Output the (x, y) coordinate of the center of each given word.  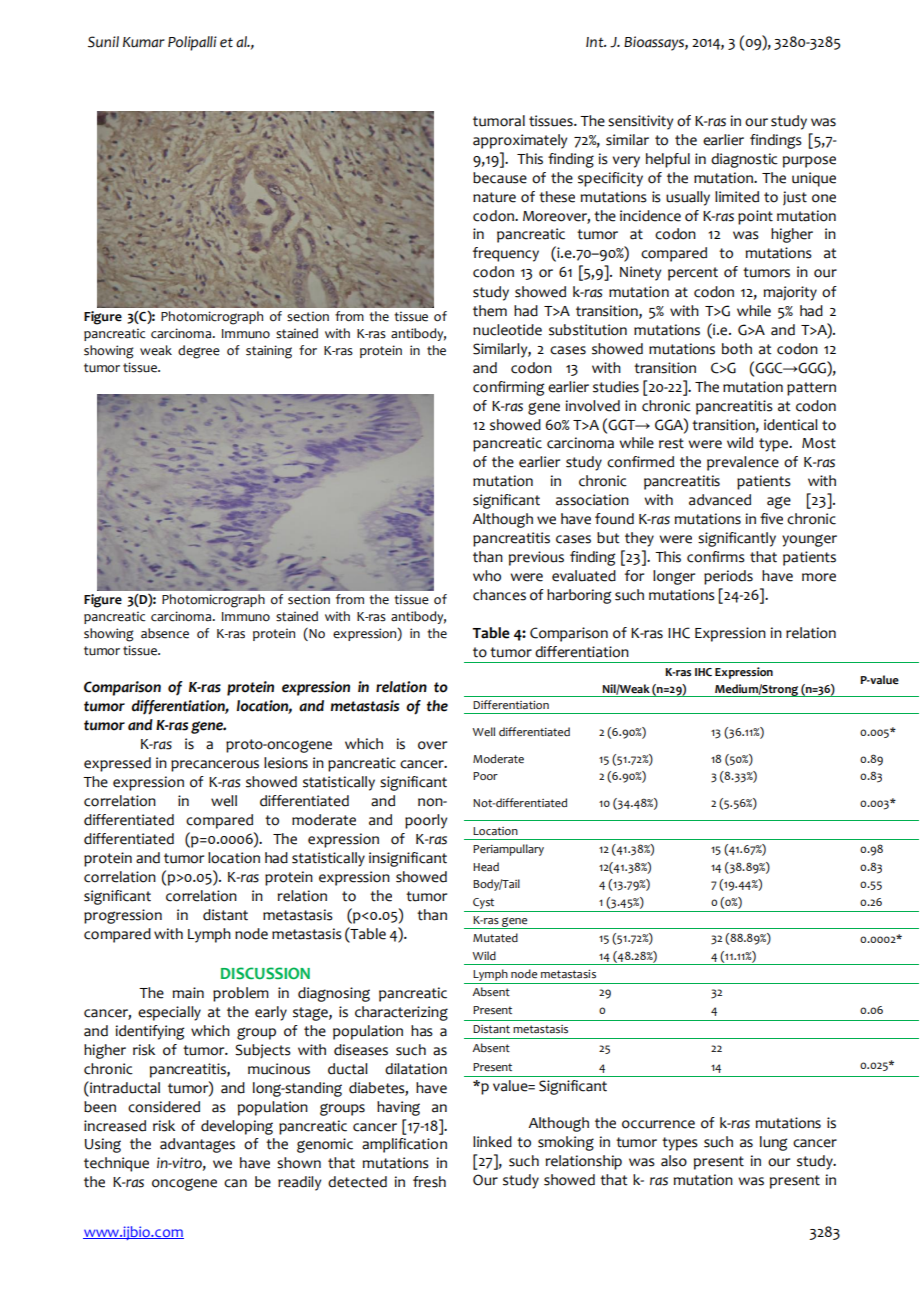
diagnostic (744, 160)
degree (199, 352)
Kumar (144, 42)
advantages (197, 1145)
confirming (509, 388)
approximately (520, 141)
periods (728, 577)
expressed (117, 764)
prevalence (743, 463)
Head (486, 867)
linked (492, 1142)
